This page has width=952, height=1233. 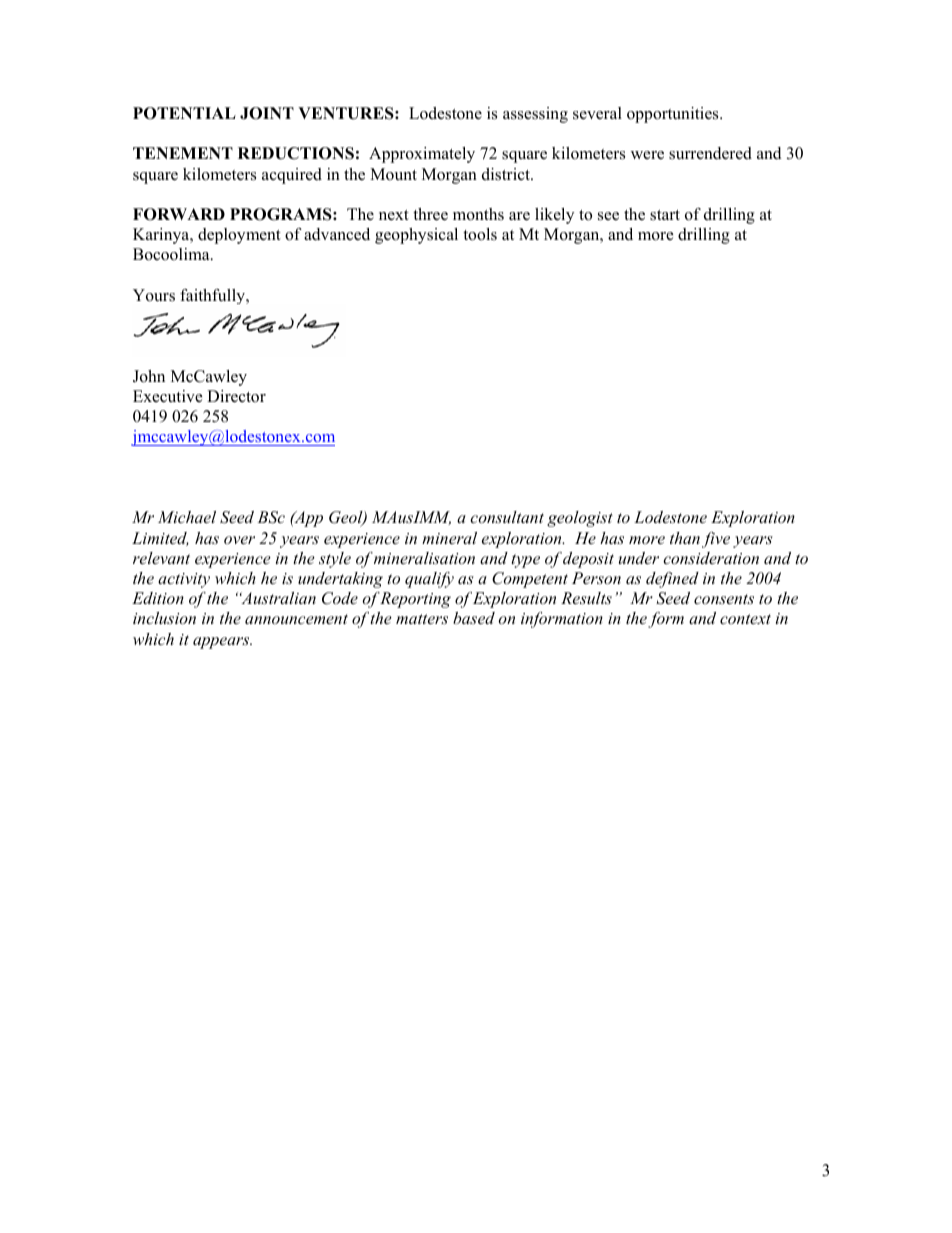 I want to click on opportunities, so click(x=674, y=115).
